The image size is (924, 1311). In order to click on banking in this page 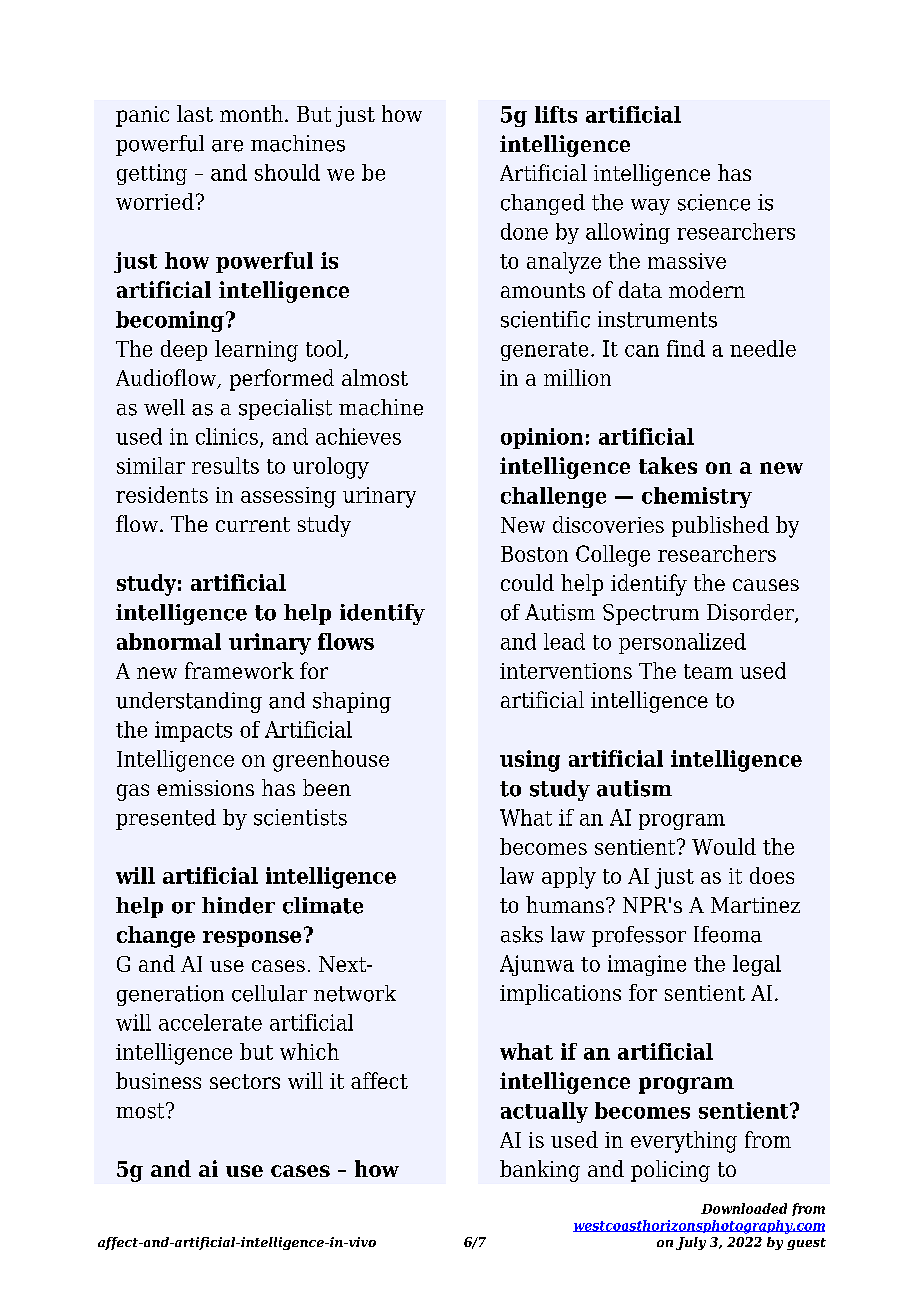, I will do `click(540, 1171)`.
